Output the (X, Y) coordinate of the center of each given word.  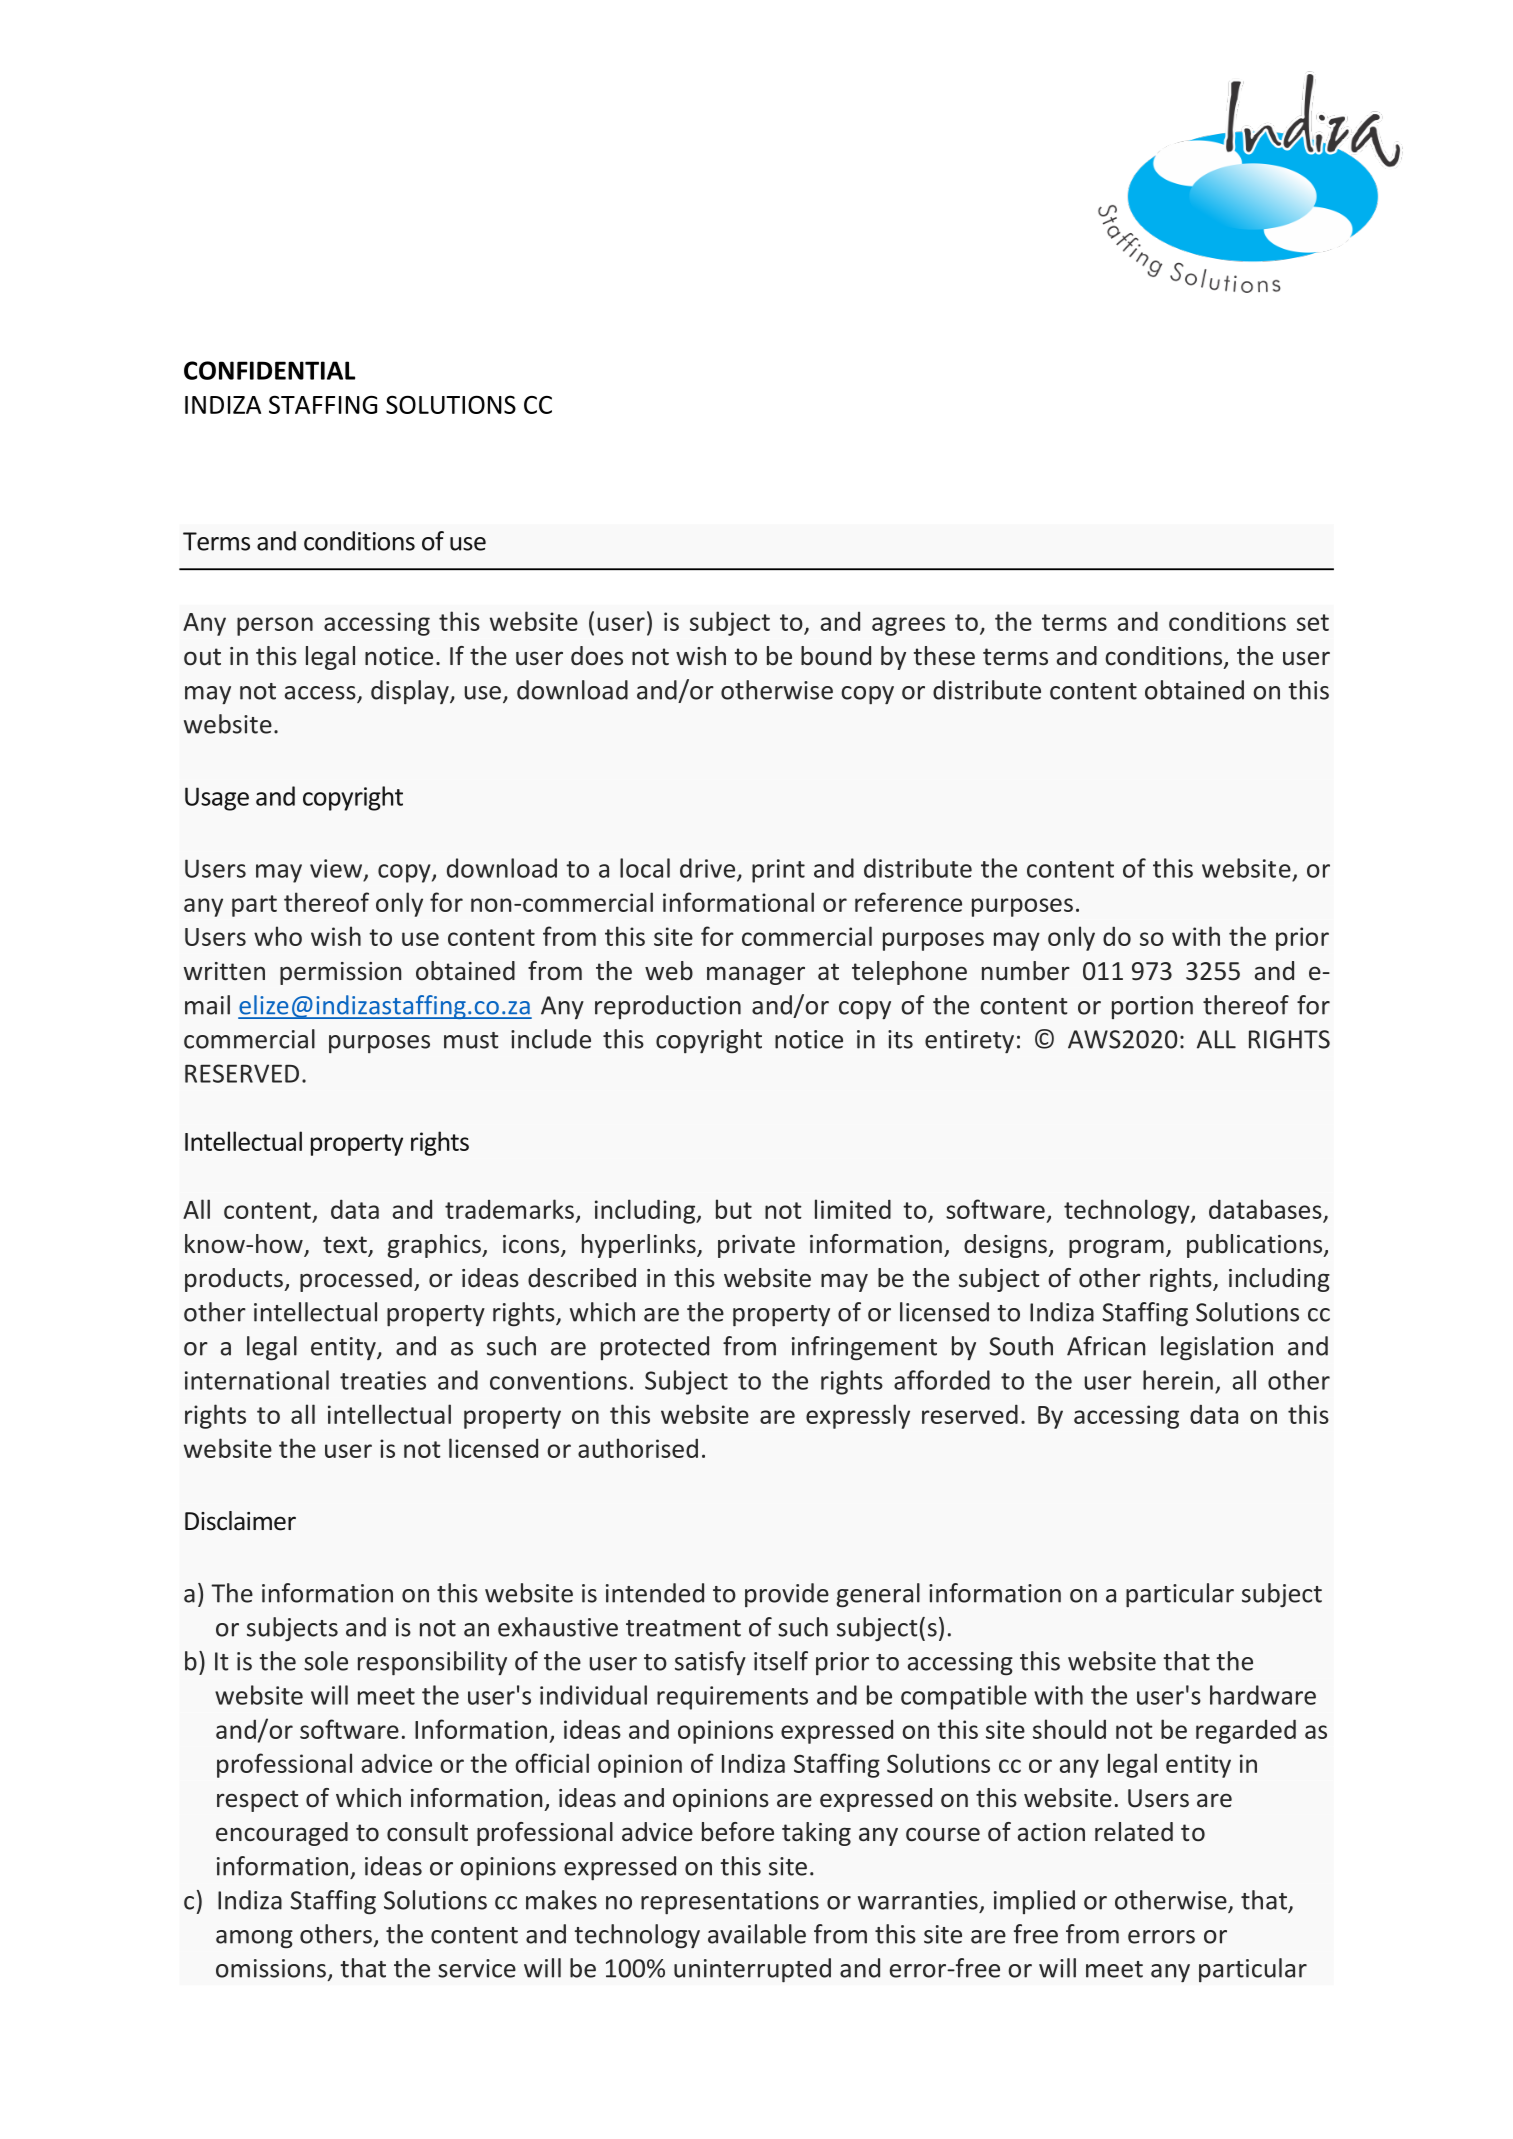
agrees (908, 626)
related (1134, 1832)
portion (1152, 1007)
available (757, 1934)
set (1313, 622)
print (778, 871)
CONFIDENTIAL (269, 370)
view (337, 869)
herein (1178, 1380)
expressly (858, 1416)
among (254, 1939)
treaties (383, 1380)
